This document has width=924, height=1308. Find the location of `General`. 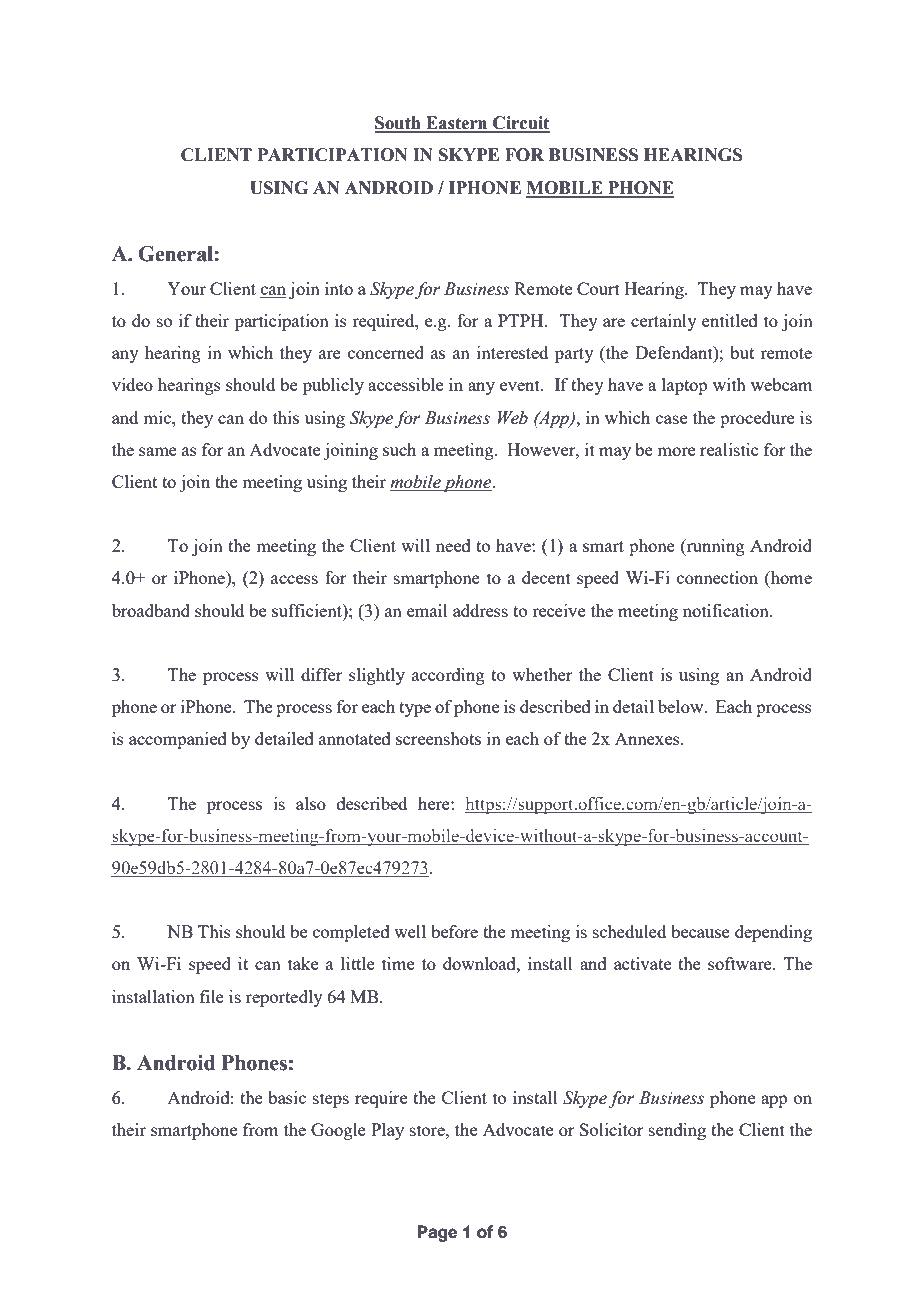

General is located at coordinates (176, 254).
